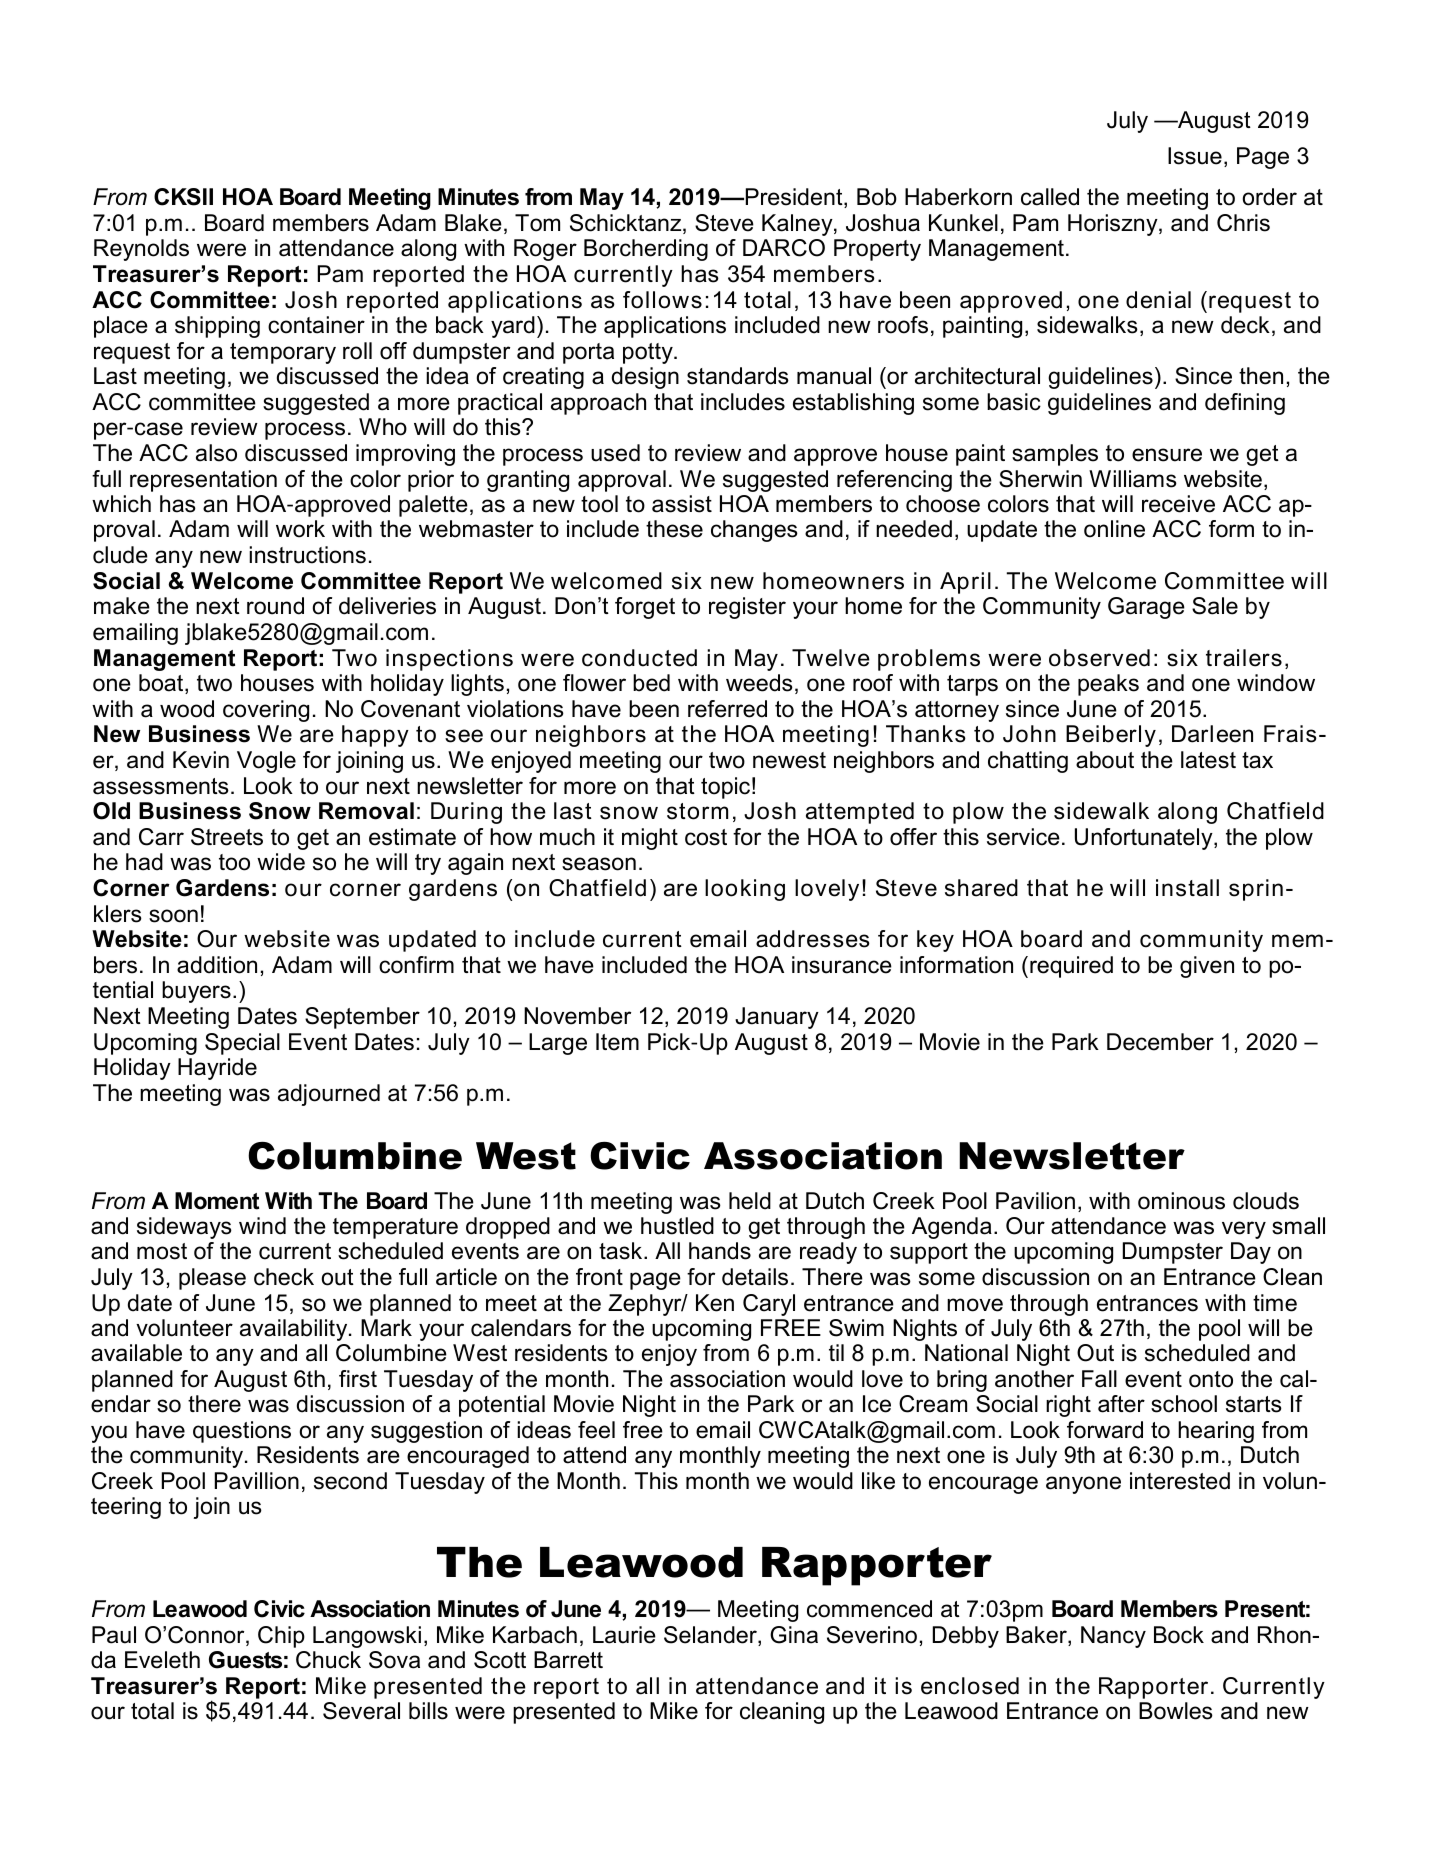  What do you see at coordinates (1108, 685) in the document?
I see `peaks` at bounding box center [1108, 685].
